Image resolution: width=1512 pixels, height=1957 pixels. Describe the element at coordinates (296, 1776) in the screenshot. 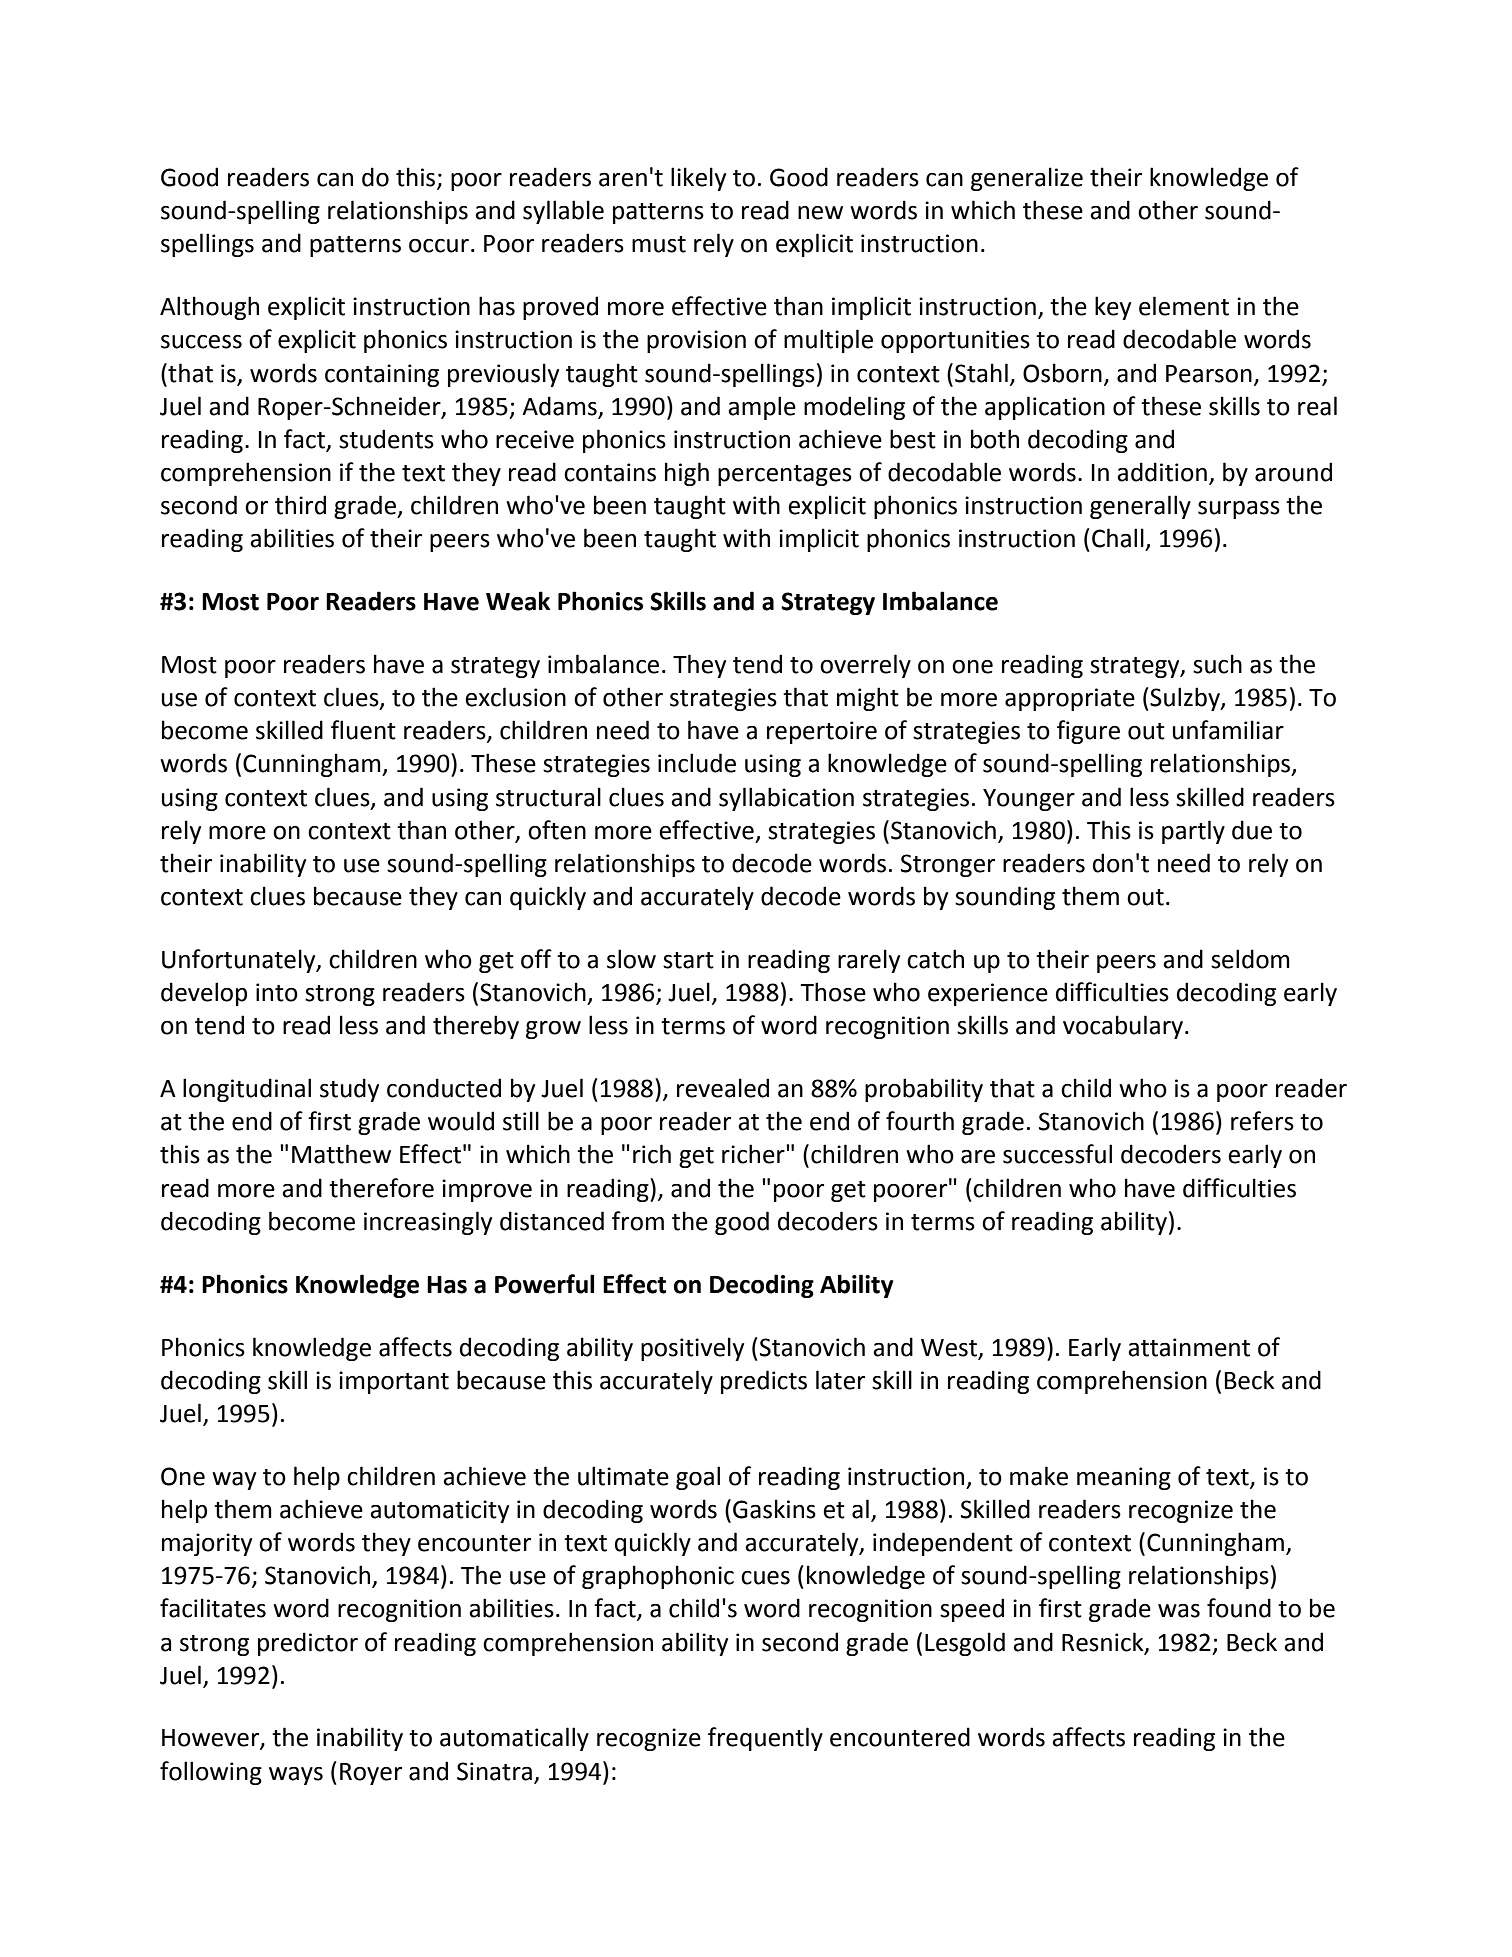

I see `ways` at that location.
